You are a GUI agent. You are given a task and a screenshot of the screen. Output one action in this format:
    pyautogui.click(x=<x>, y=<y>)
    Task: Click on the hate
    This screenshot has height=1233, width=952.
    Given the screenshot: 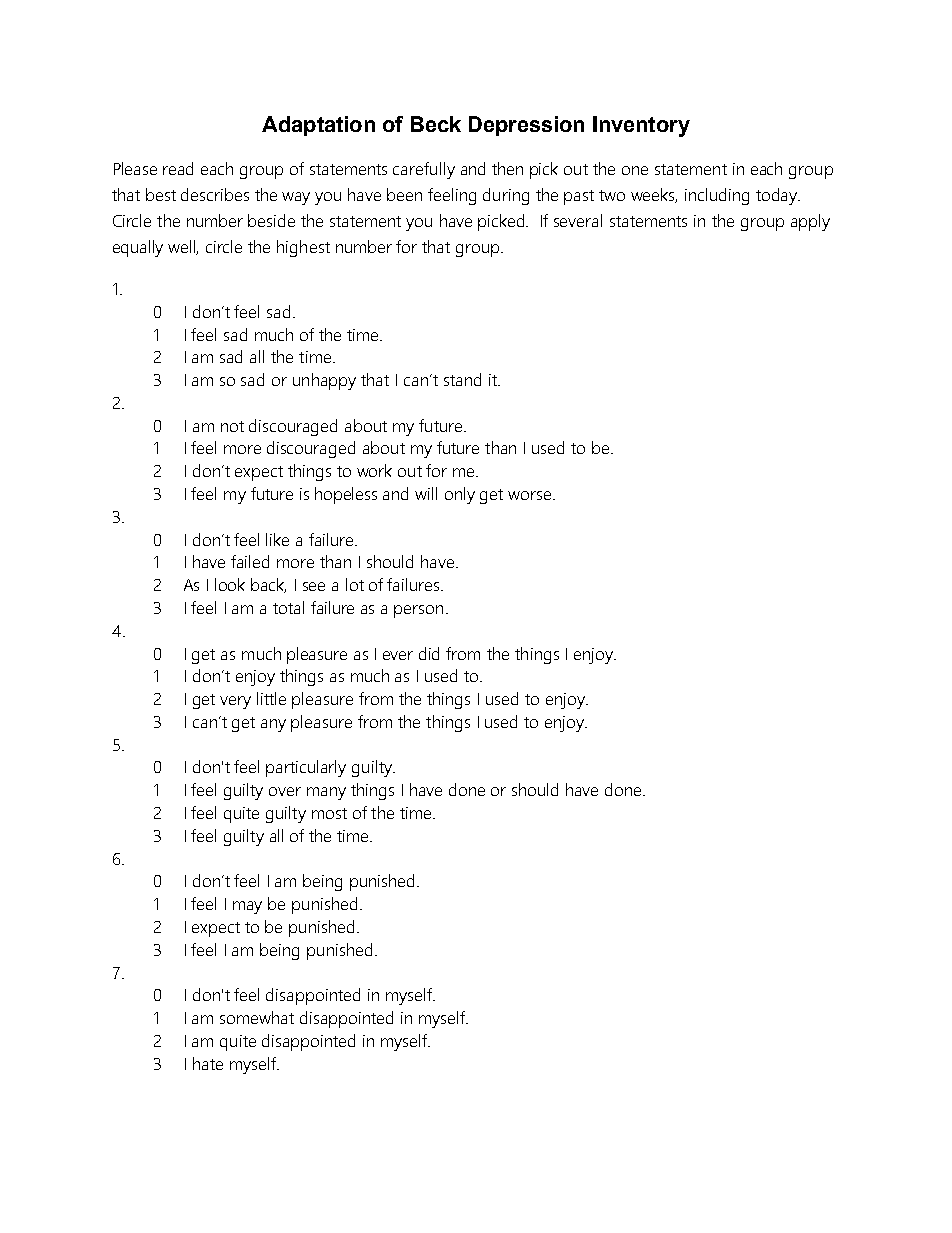 What is the action you would take?
    pyautogui.click(x=208, y=1063)
